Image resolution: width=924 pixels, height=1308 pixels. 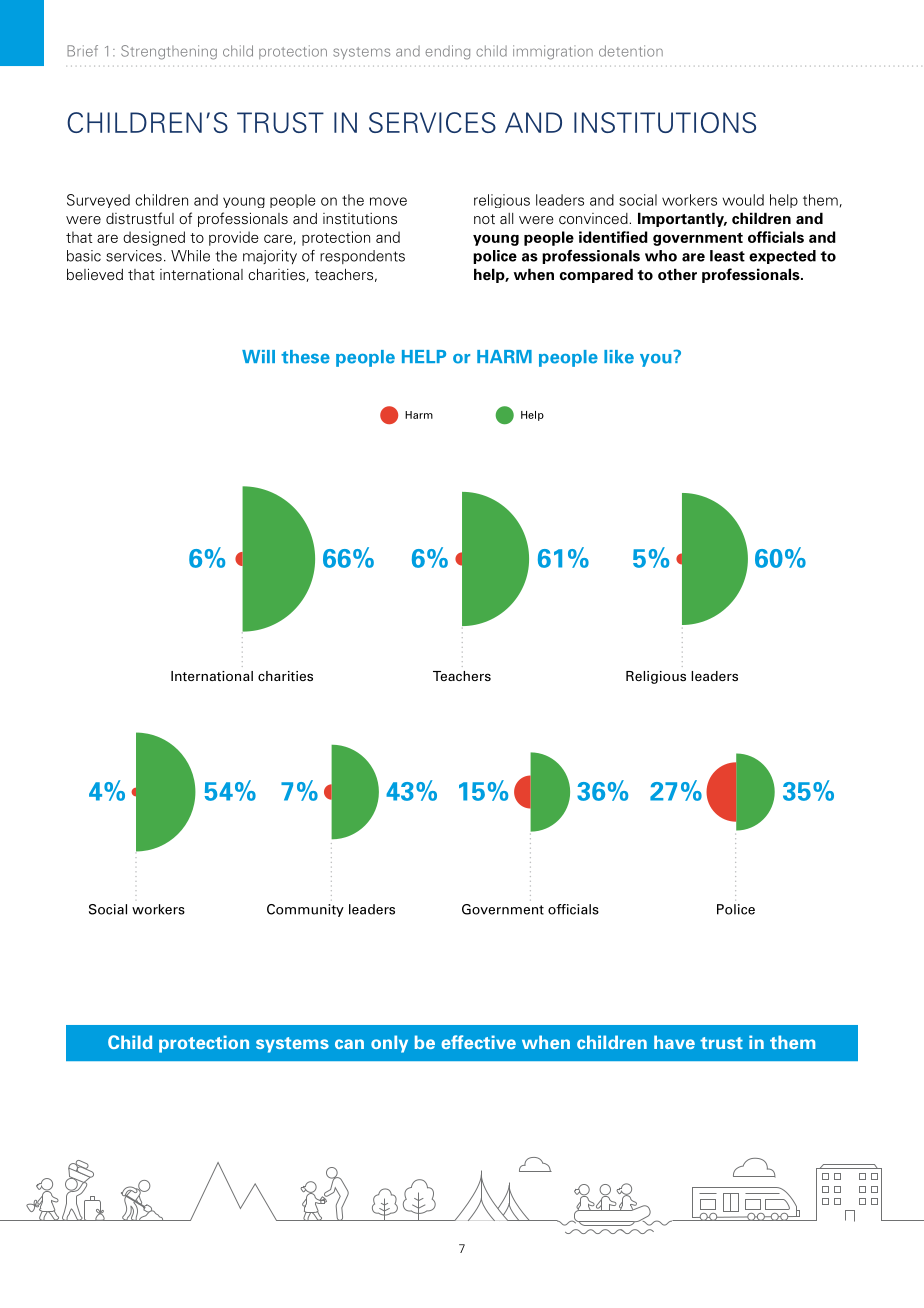 What do you see at coordinates (305, 910) in the image?
I see `Community` at bounding box center [305, 910].
